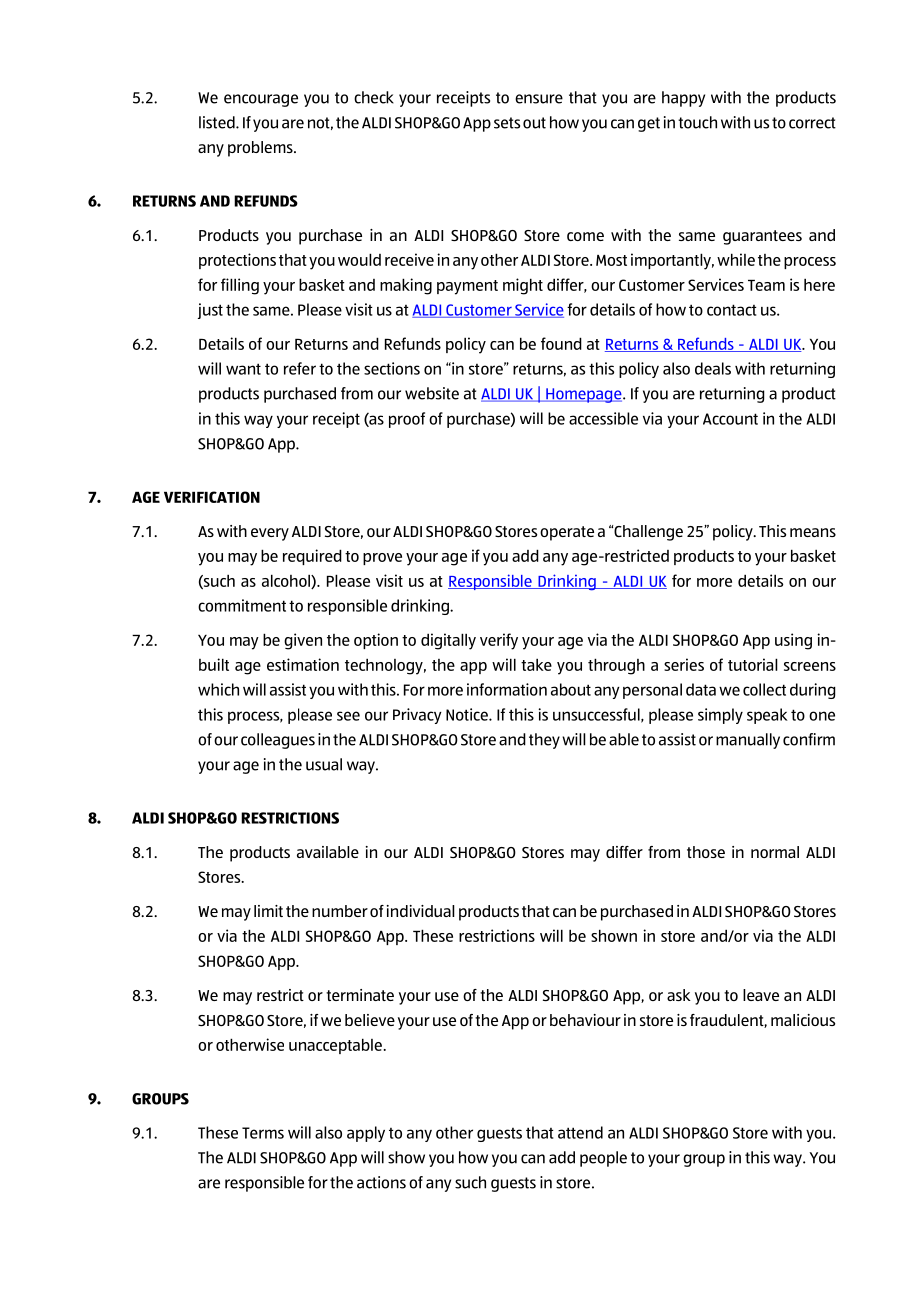 This screenshot has height=1308, width=924. Describe the element at coordinates (261, 149) in the screenshot. I see `problems` at that location.
